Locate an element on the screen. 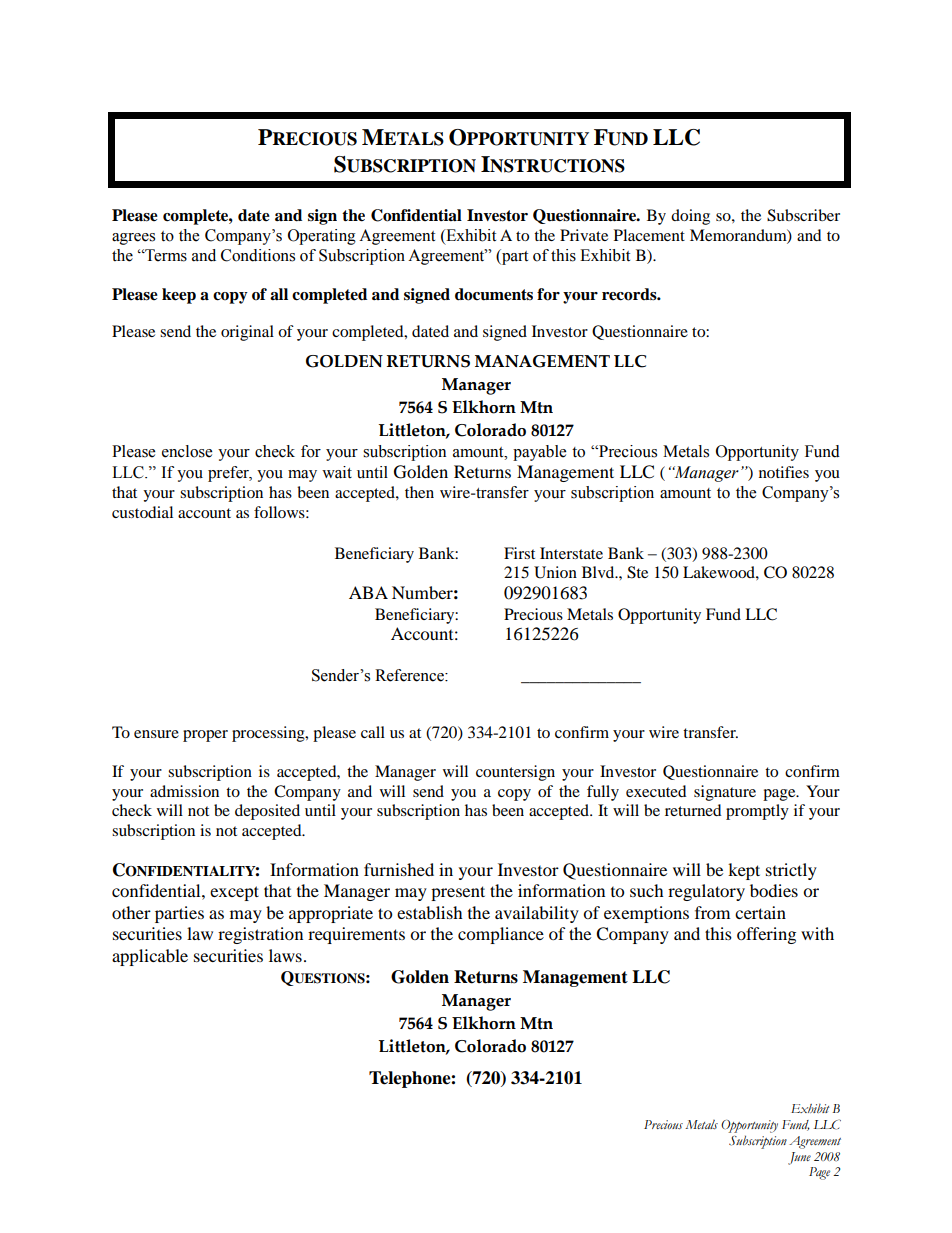 This screenshot has width=952, height=1233. applicable is located at coordinates (150, 957).
